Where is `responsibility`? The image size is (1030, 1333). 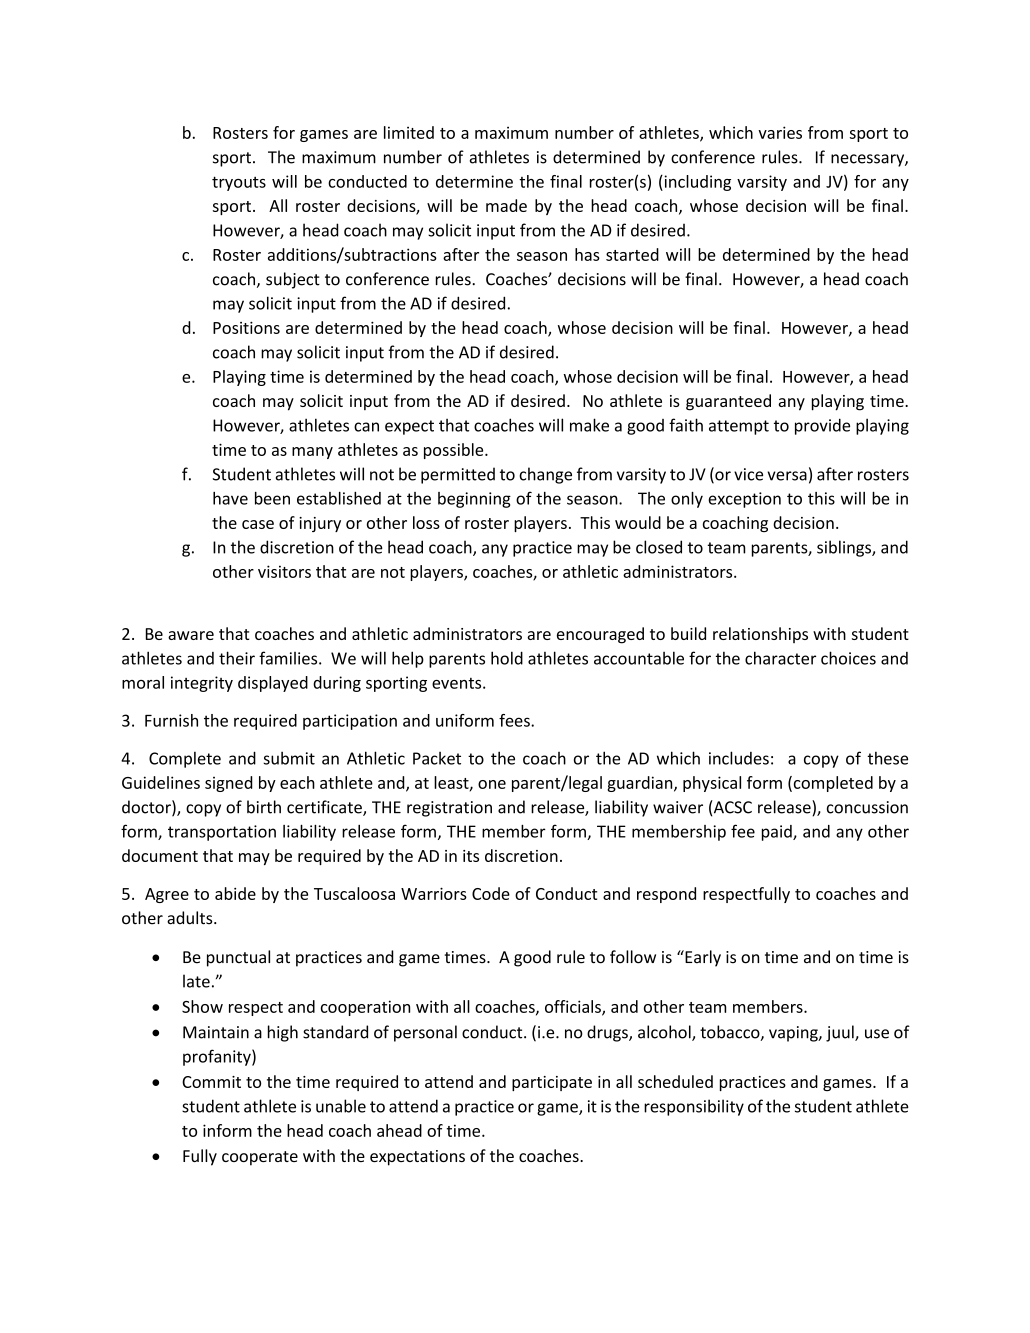 responsibility is located at coordinates (694, 1107).
